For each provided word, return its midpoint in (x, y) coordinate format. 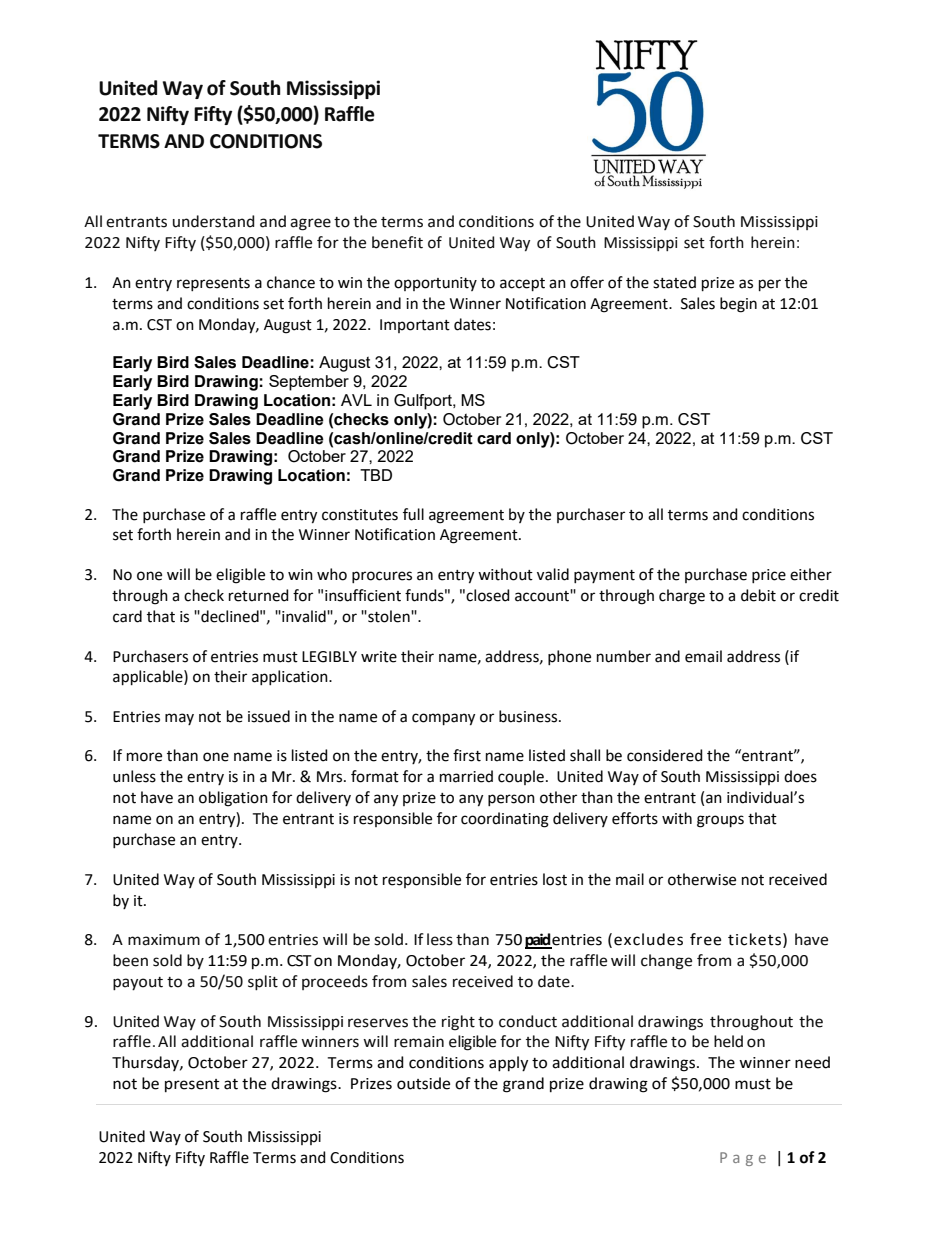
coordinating (505, 820)
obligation (233, 799)
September (309, 383)
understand (214, 221)
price (769, 576)
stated (674, 282)
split (263, 983)
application (291, 677)
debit (758, 595)
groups (720, 821)
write (379, 657)
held (728, 1041)
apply (508, 1064)
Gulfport (424, 402)
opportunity (435, 284)
